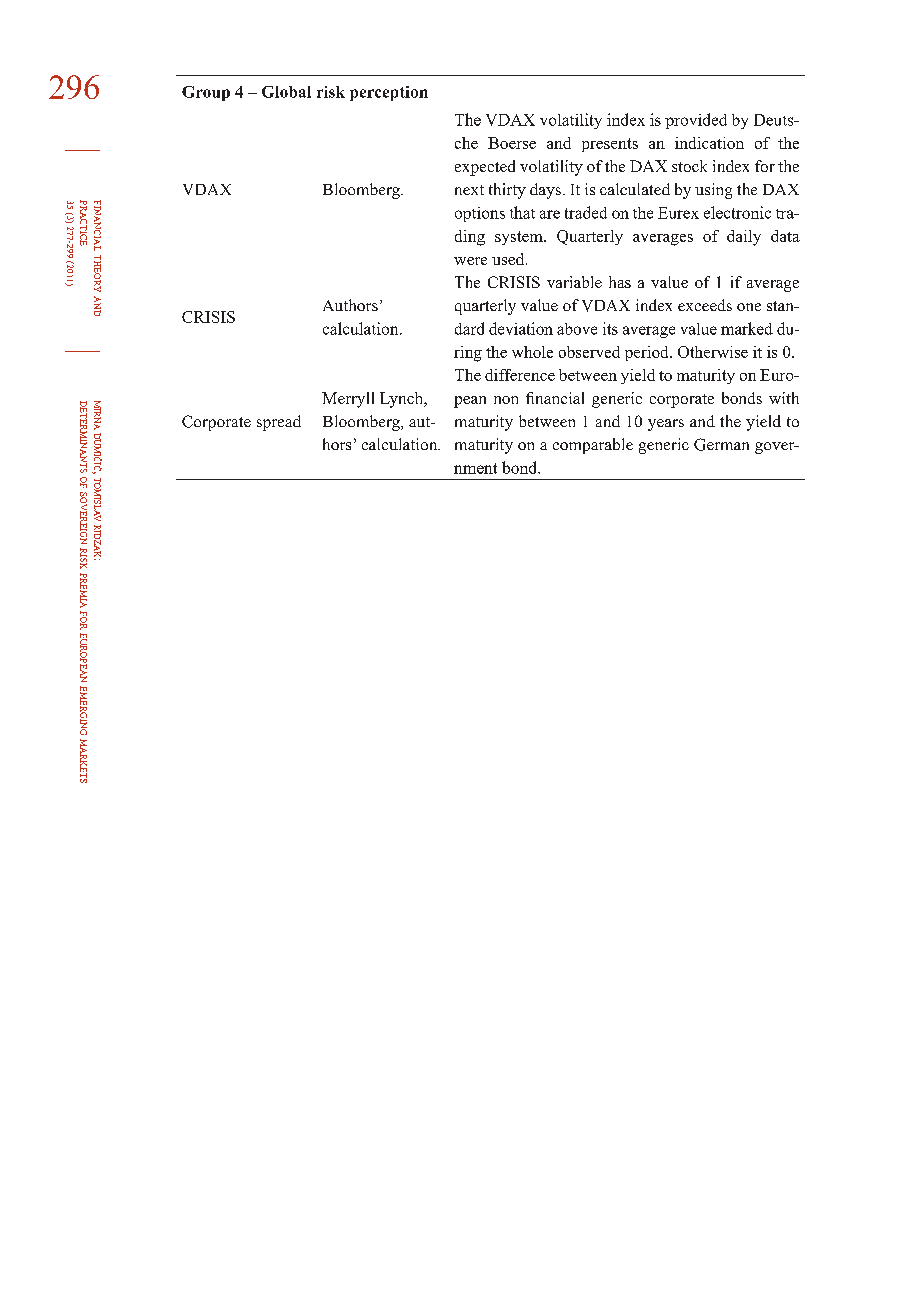  I want to click on Global, so click(286, 92).
